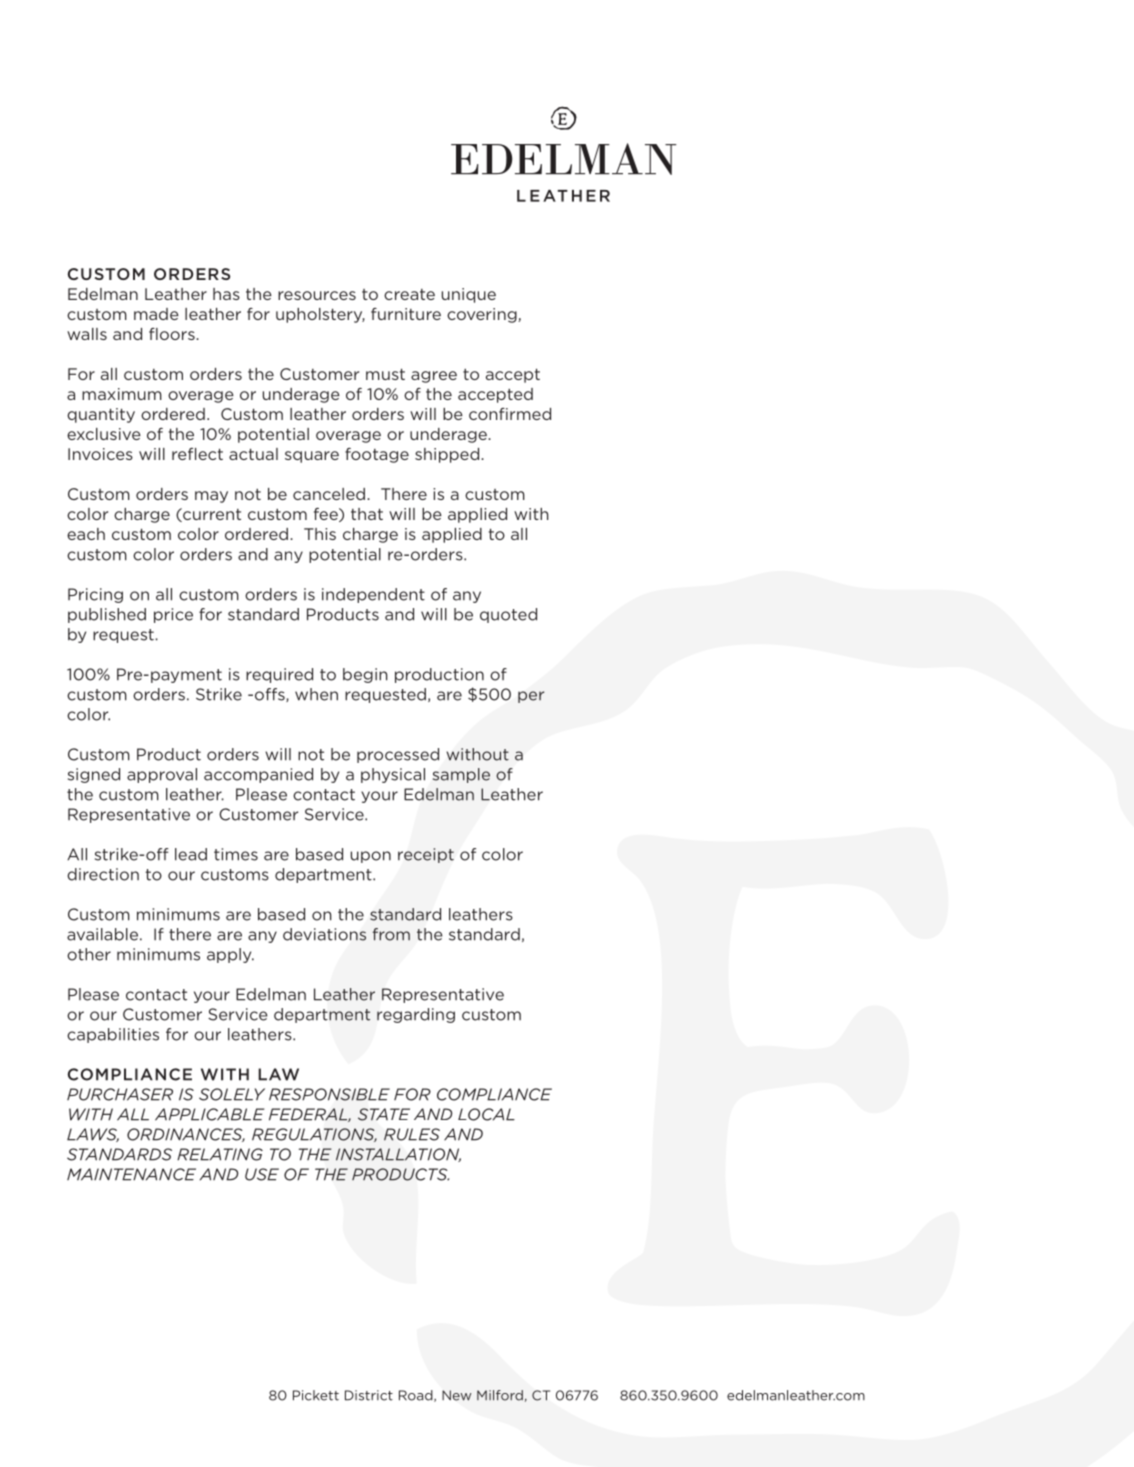 The height and width of the screenshot is (1467, 1134). I want to click on quoted, so click(508, 615).
